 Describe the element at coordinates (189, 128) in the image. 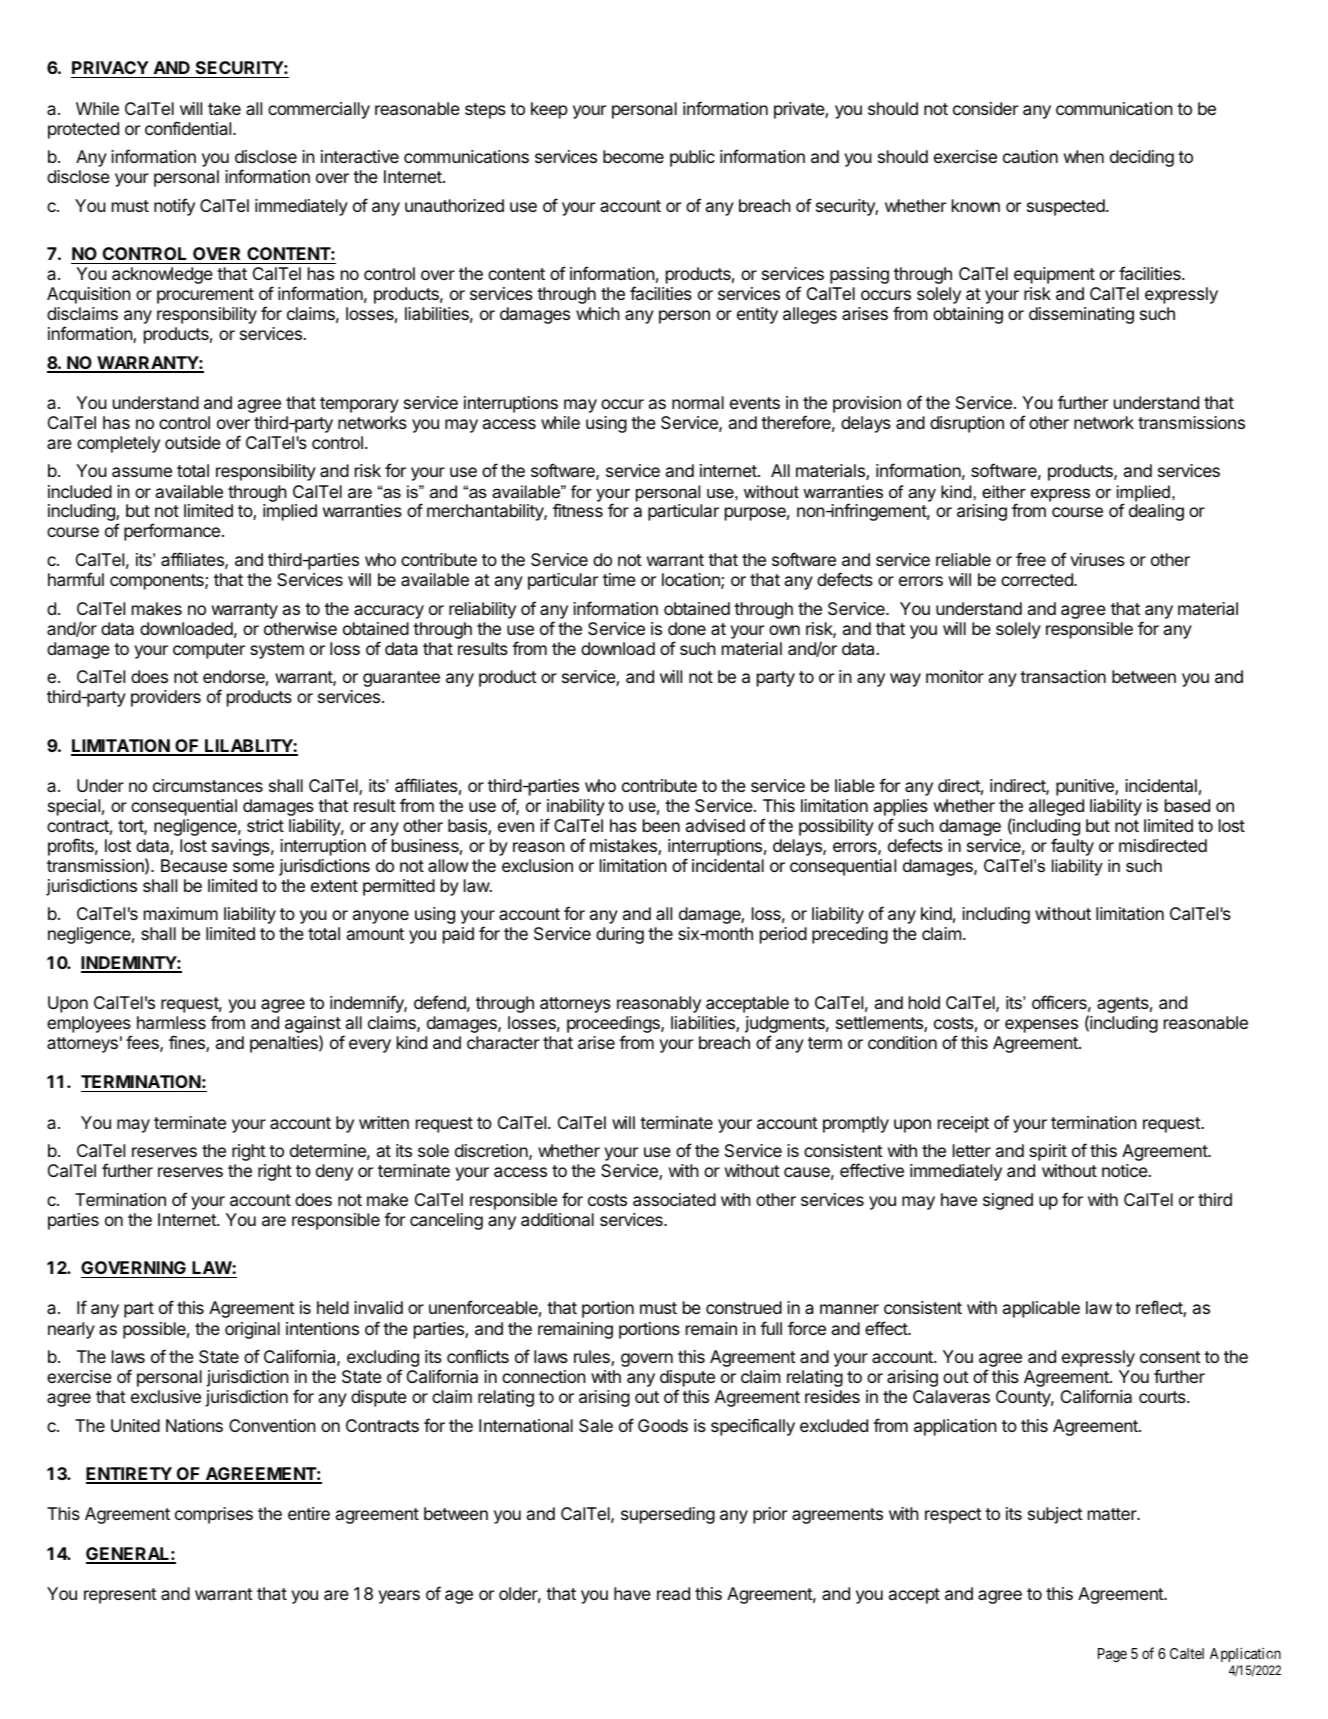

I see `confidential` at that location.
